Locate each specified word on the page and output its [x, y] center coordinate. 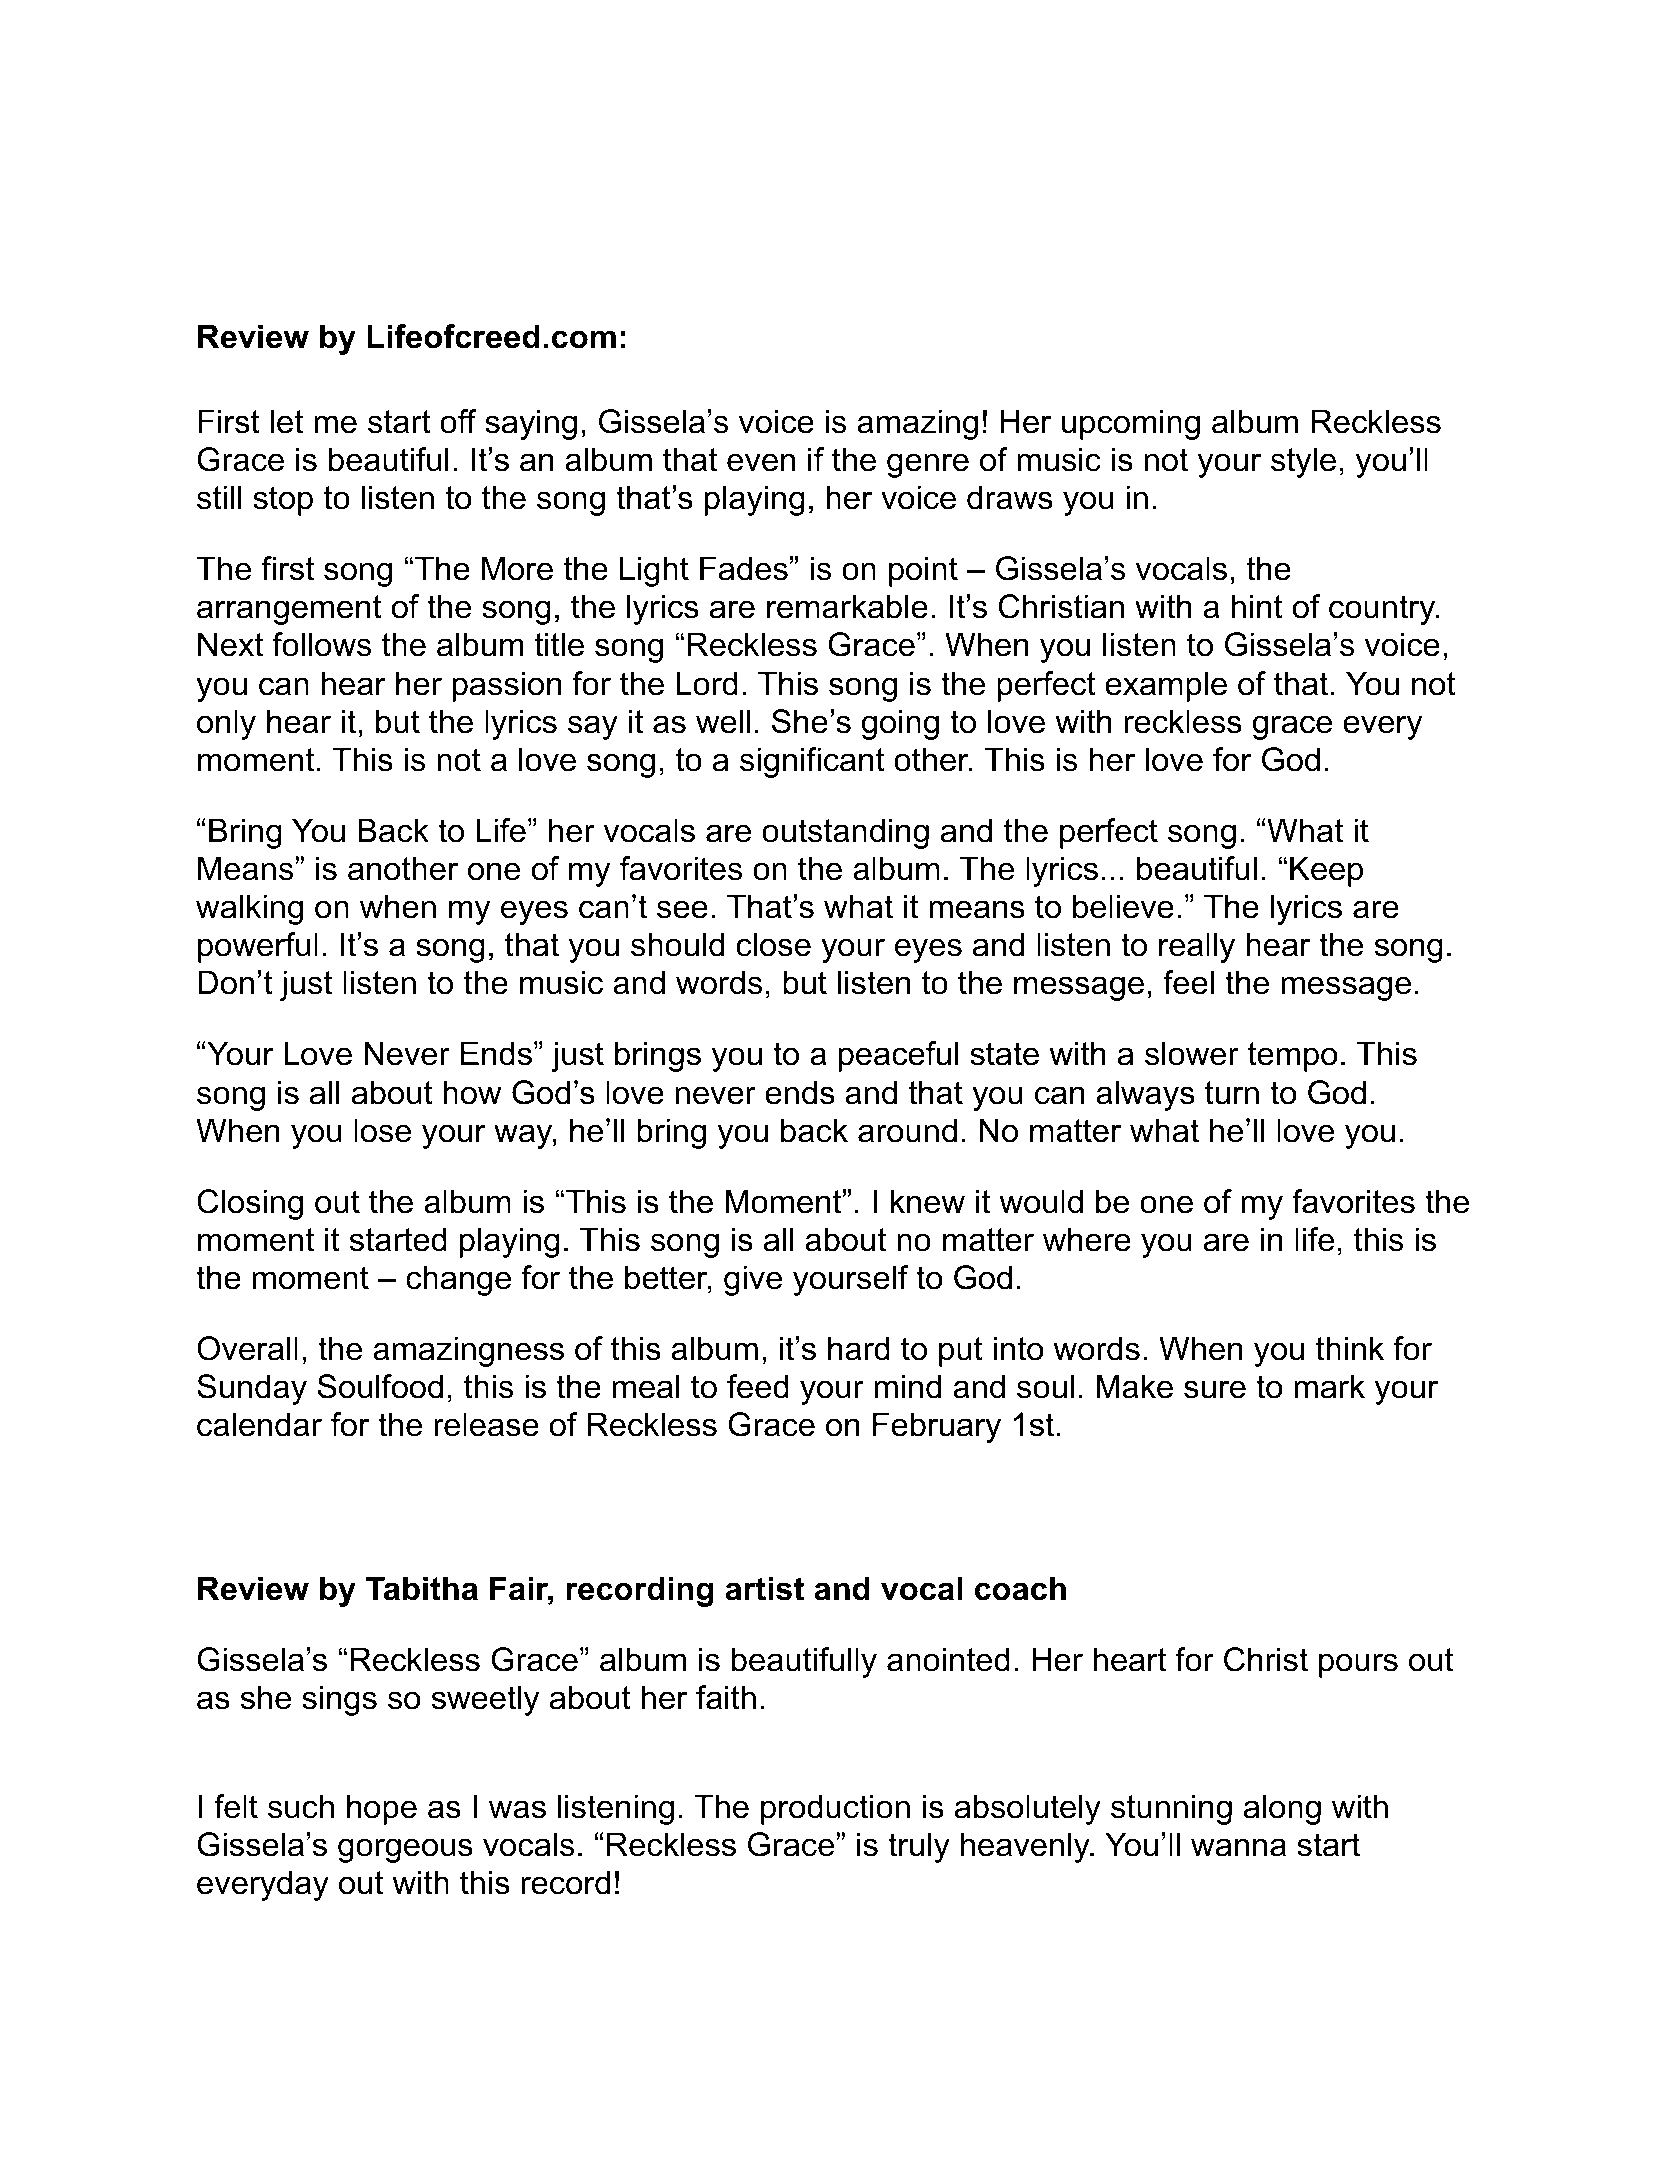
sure [1215, 1389]
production [835, 1809]
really [1197, 947]
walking [249, 909]
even [761, 462]
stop [283, 501]
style [1303, 462]
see [682, 909]
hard [859, 1348]
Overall [247, 1348]
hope [382, 1809]
